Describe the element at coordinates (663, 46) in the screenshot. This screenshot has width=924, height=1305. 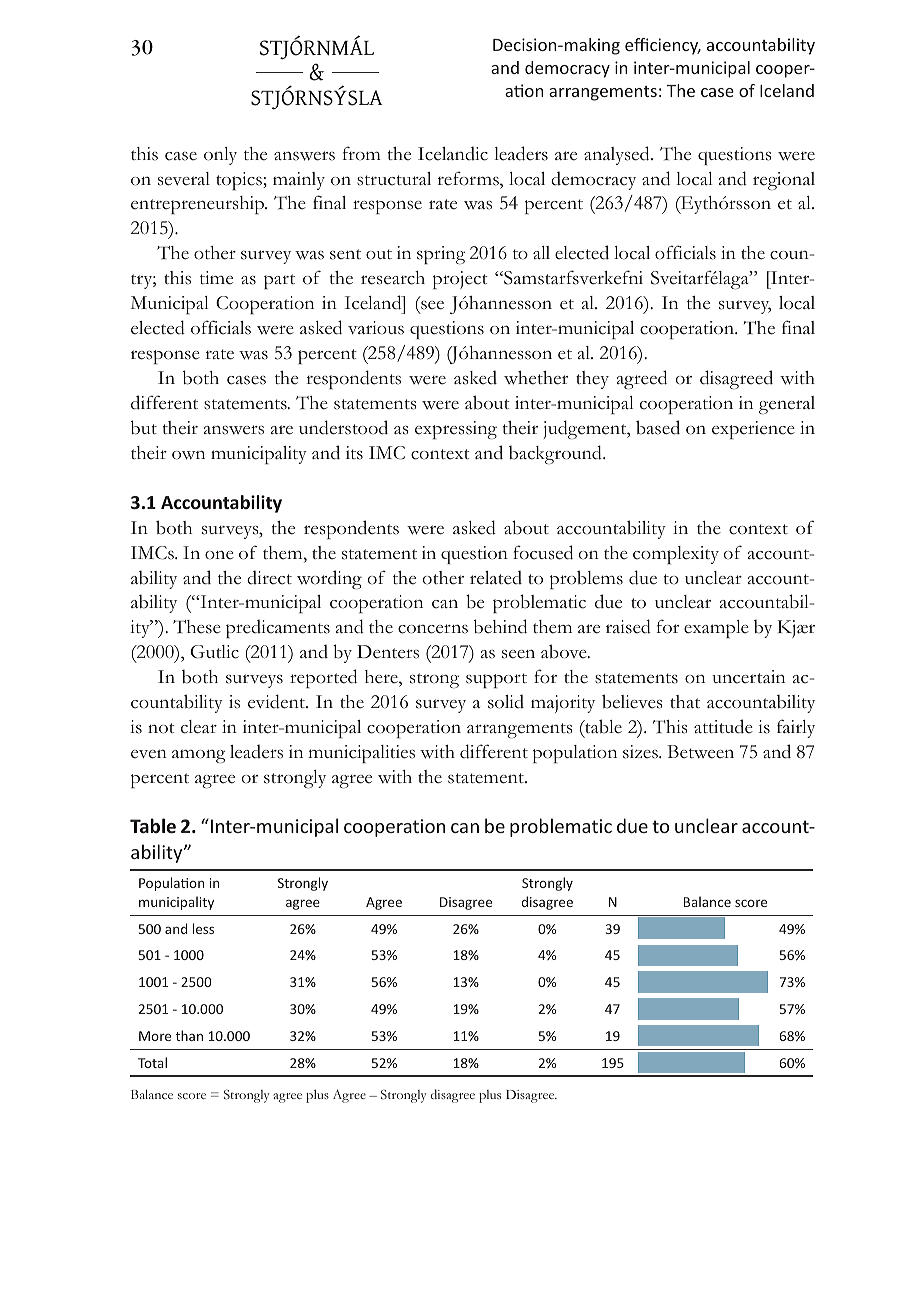
I see `efficiency` at that location.
